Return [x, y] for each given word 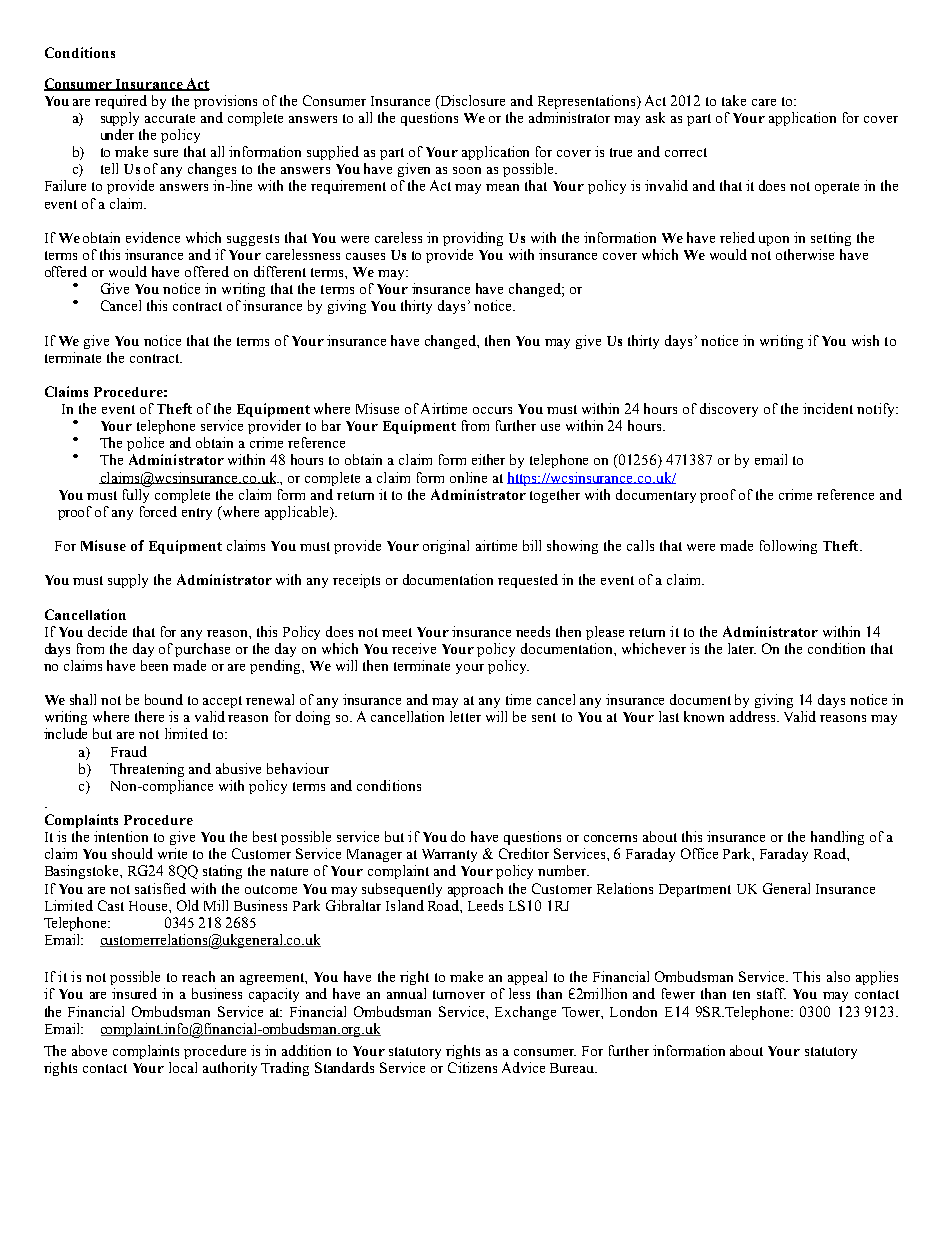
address [754, 716]
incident [828, 408]
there [149, 716]
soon [467, 170]
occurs [492, 410]
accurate [170, 118]
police [145, 444]
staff [771, 993]
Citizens [472, 1067]
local [183, 1067]
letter [465, 716]
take [734, 100]
